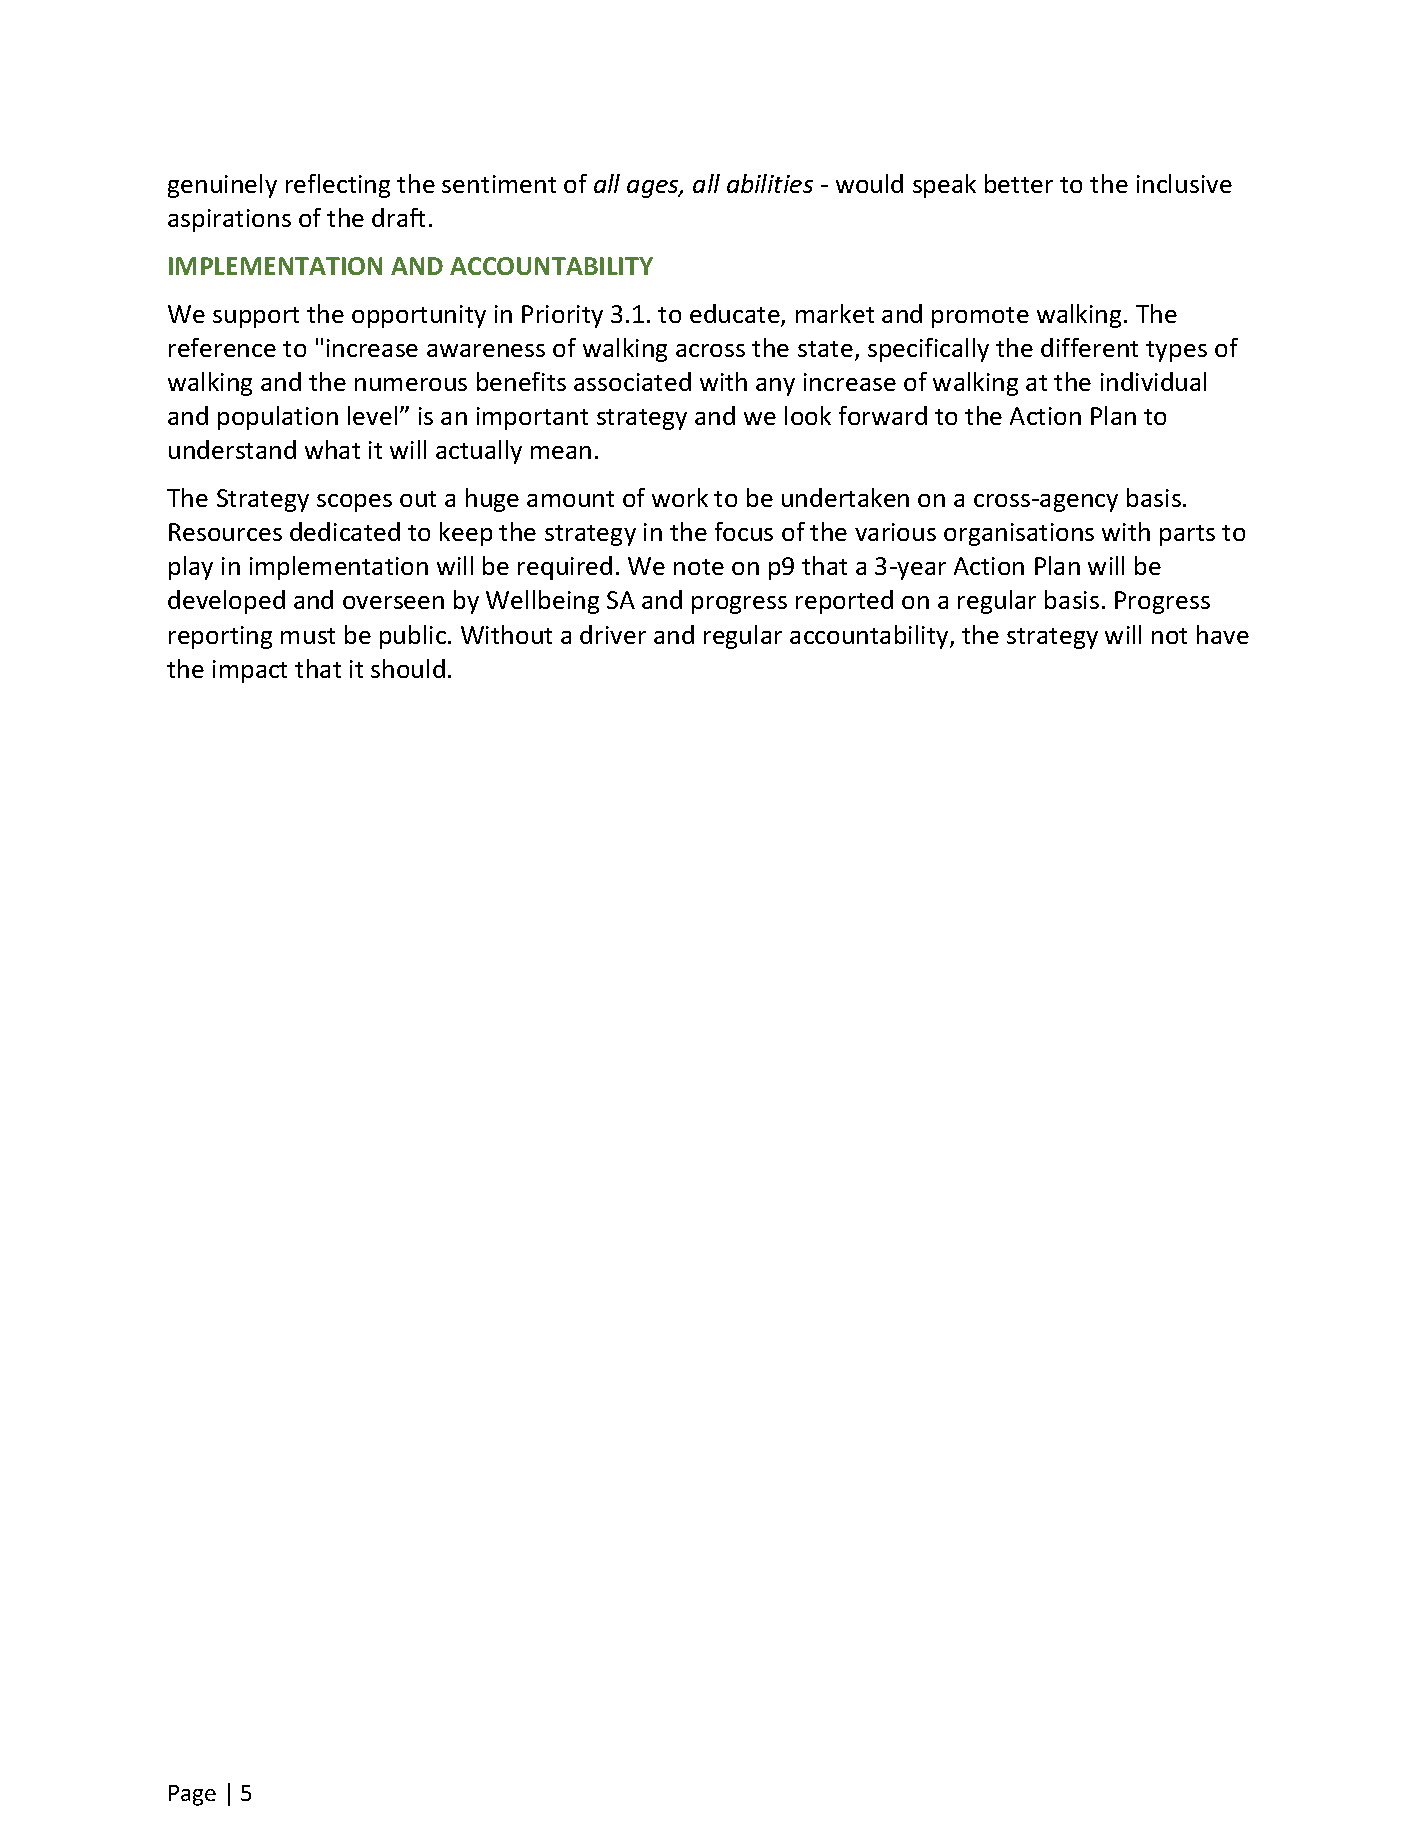 This document has width=1422, height=1840. I want to click on reflecting, so click(338, 186).
